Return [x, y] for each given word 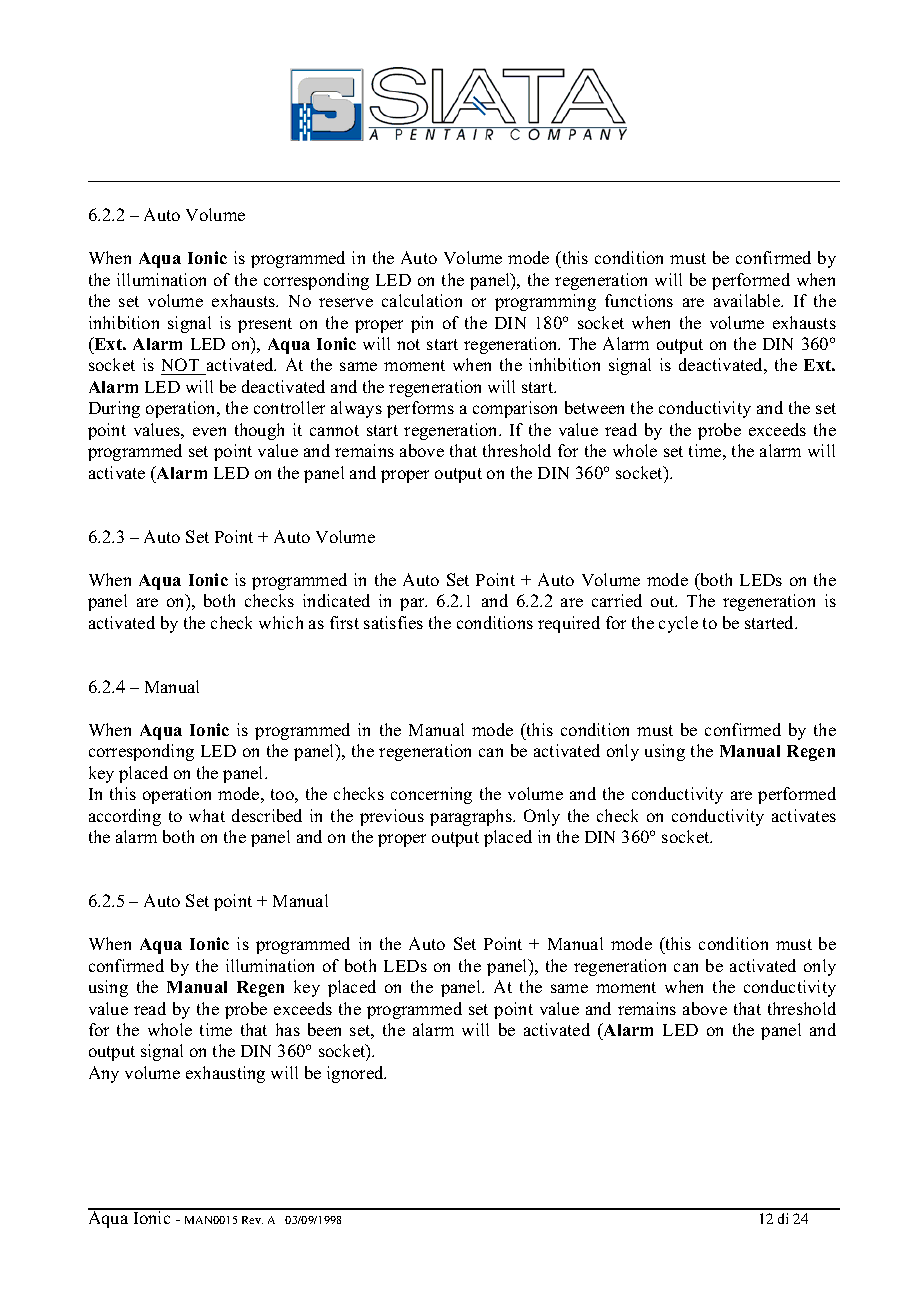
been [324, 1029]
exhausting [225, 1074]
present [265, 325]
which [281, 622]
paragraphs [472, 817]
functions [639, 300]
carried [617, 600]
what [207, 815]
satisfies [393, 622]
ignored [356, 1074]
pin [422, 324]
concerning [431, 795]
